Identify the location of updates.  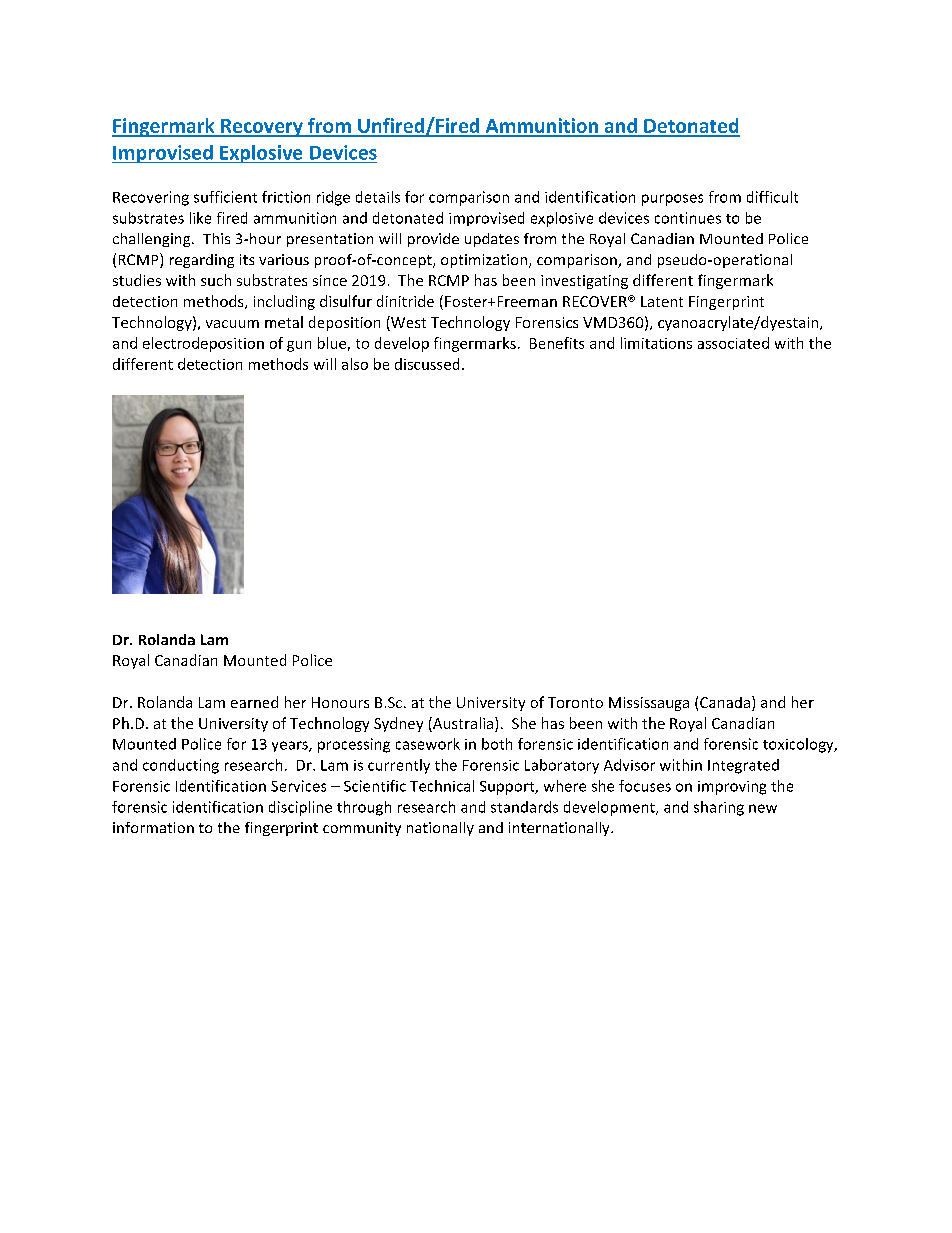
(492, 240).
